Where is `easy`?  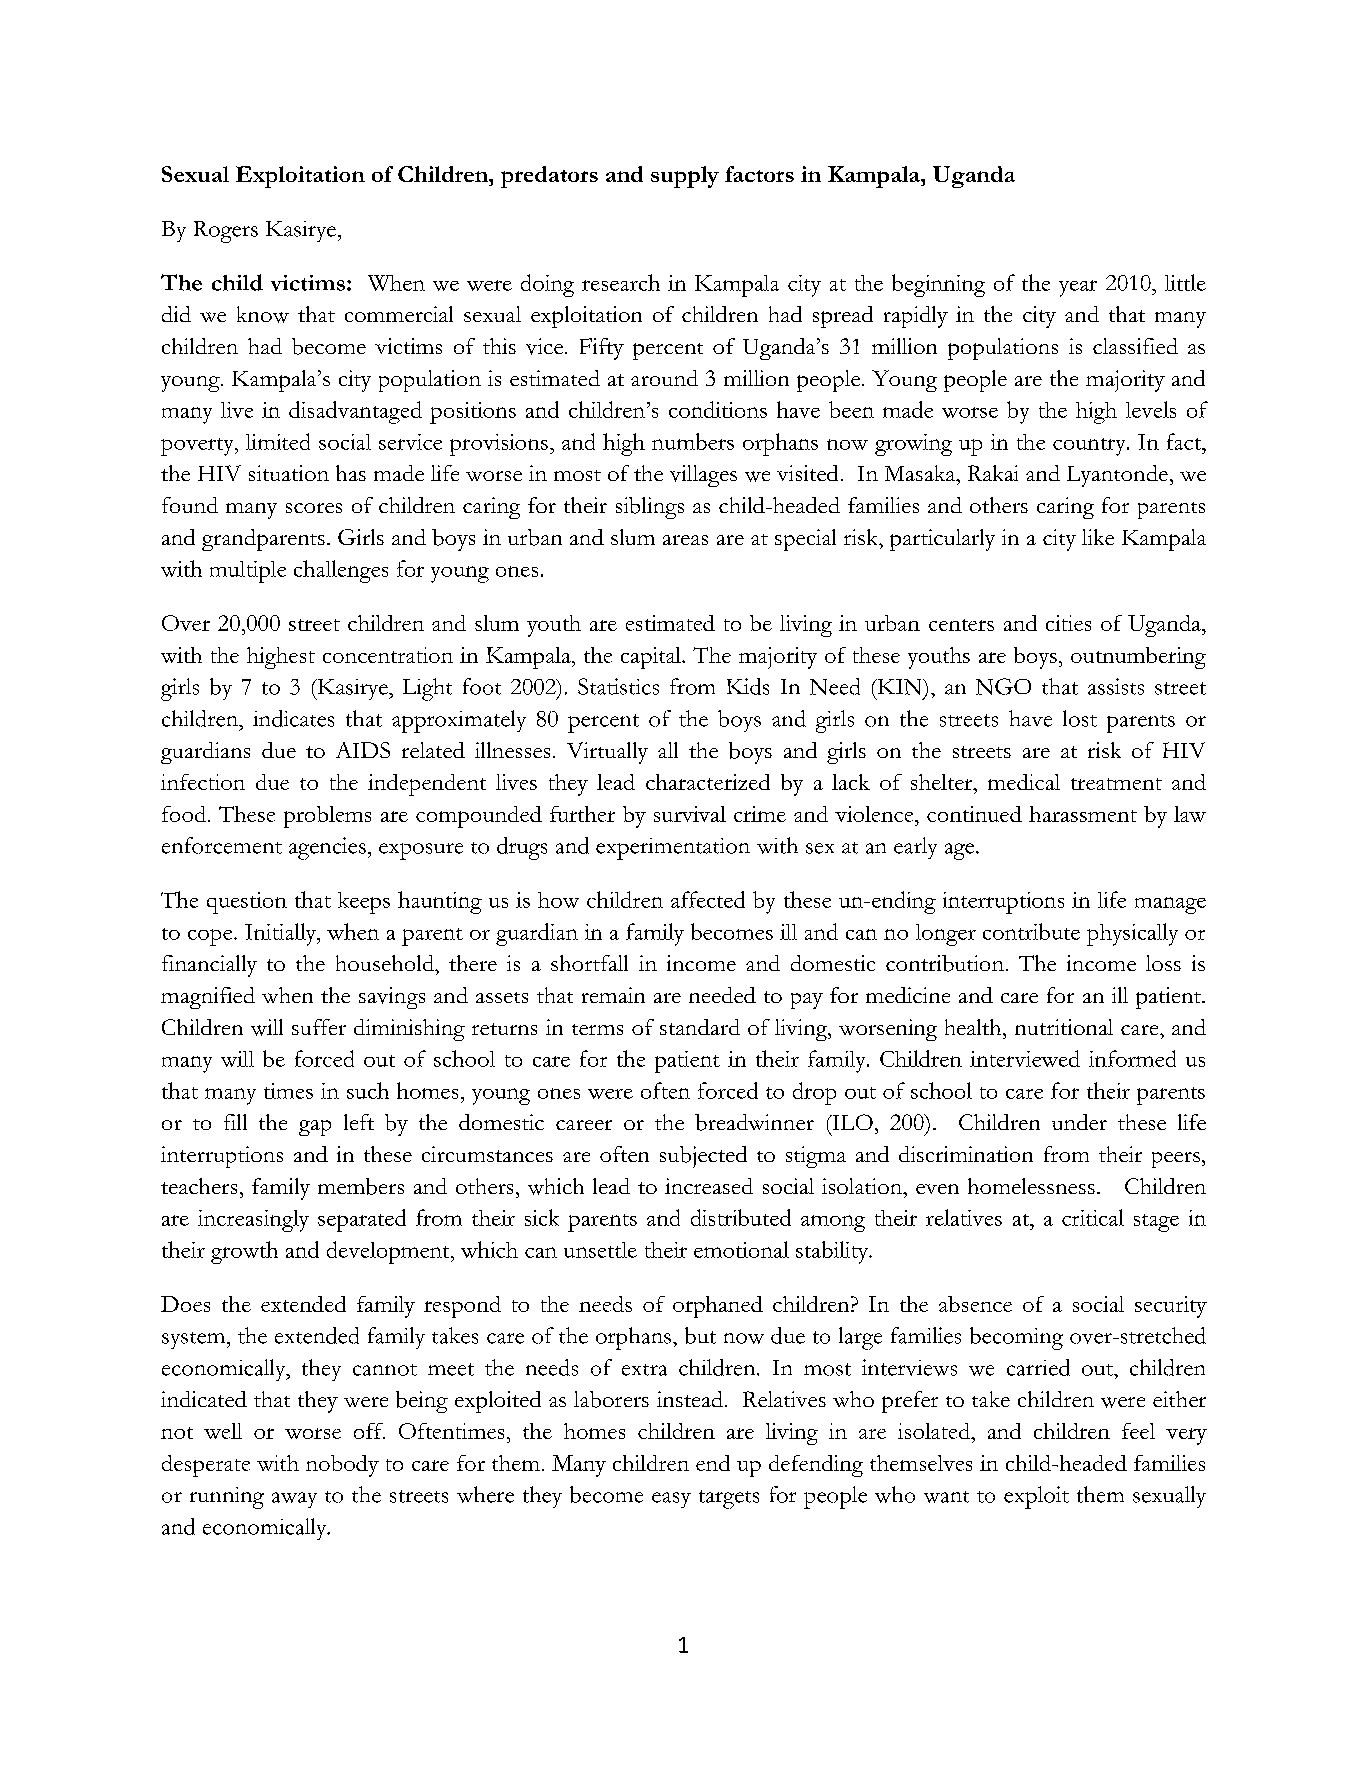 easy is located at coordinates (671, 1500).
